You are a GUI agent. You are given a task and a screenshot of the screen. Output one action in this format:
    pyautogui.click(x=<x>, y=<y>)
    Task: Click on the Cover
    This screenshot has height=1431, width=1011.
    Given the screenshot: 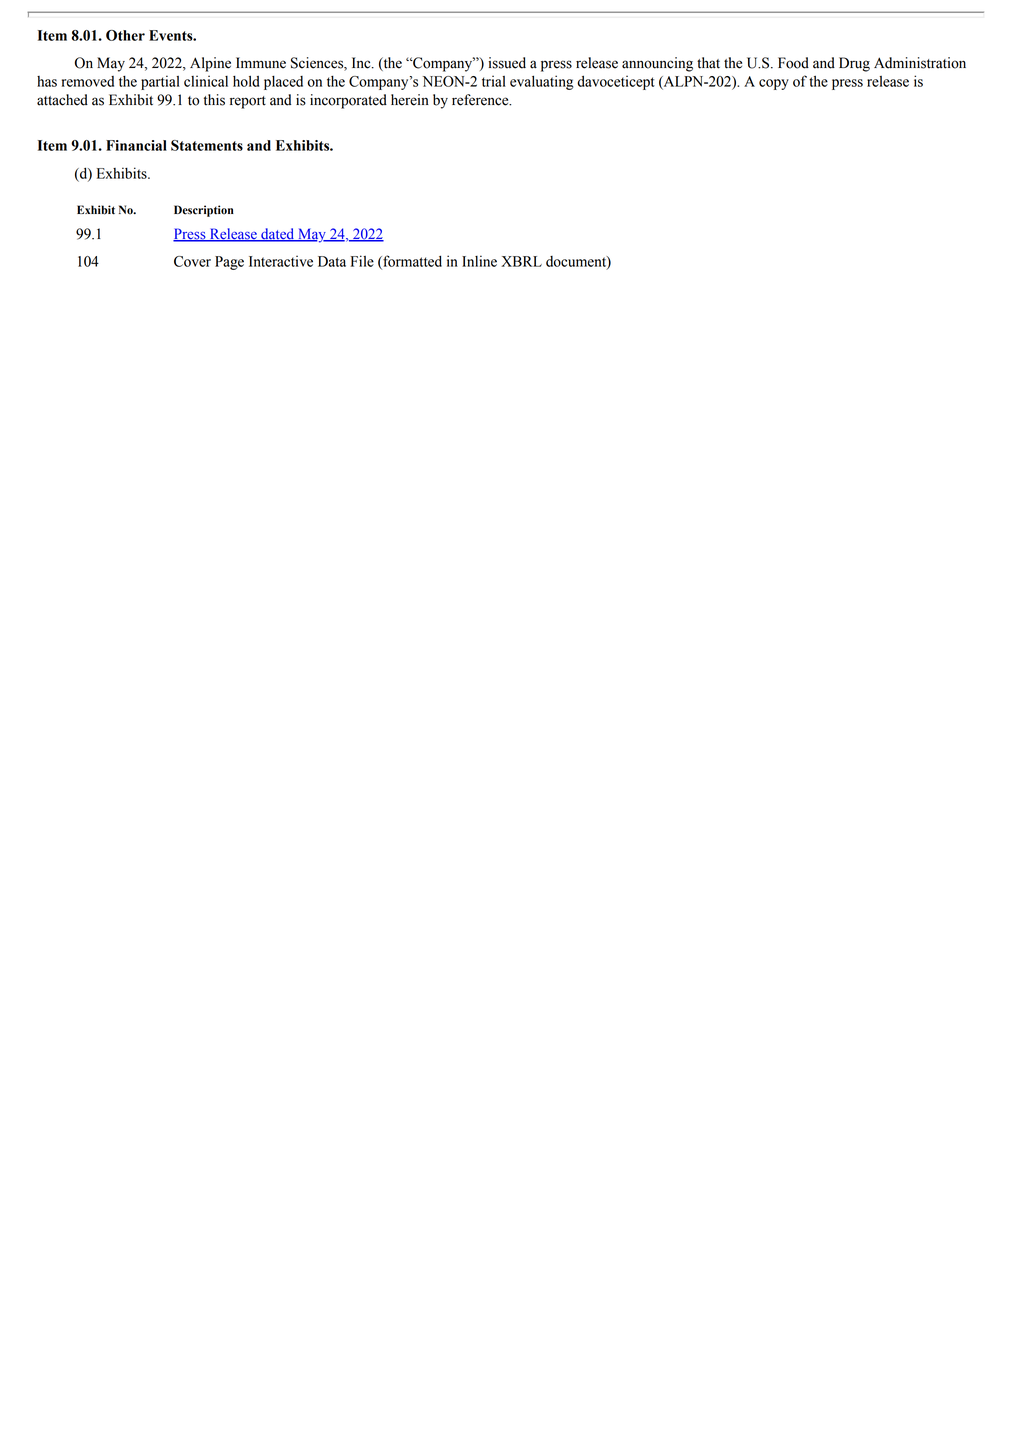 What is the action you would take?
    pyautogui.click(x=192, y=261)
